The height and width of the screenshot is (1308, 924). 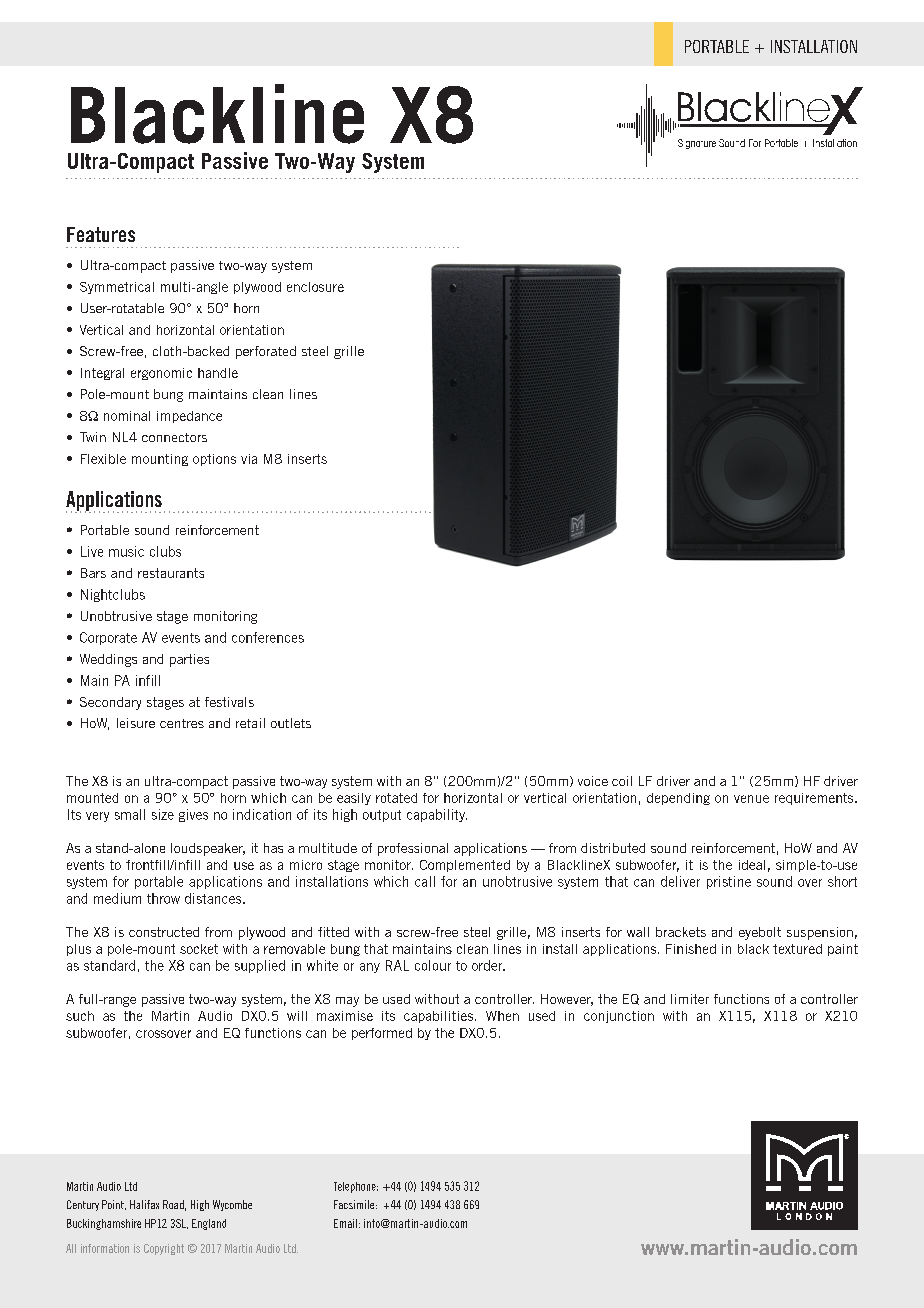 What do you see at coordinates (171, 573) in the screenshot?
I see `restaurants` at bounding box center [171, 573].
